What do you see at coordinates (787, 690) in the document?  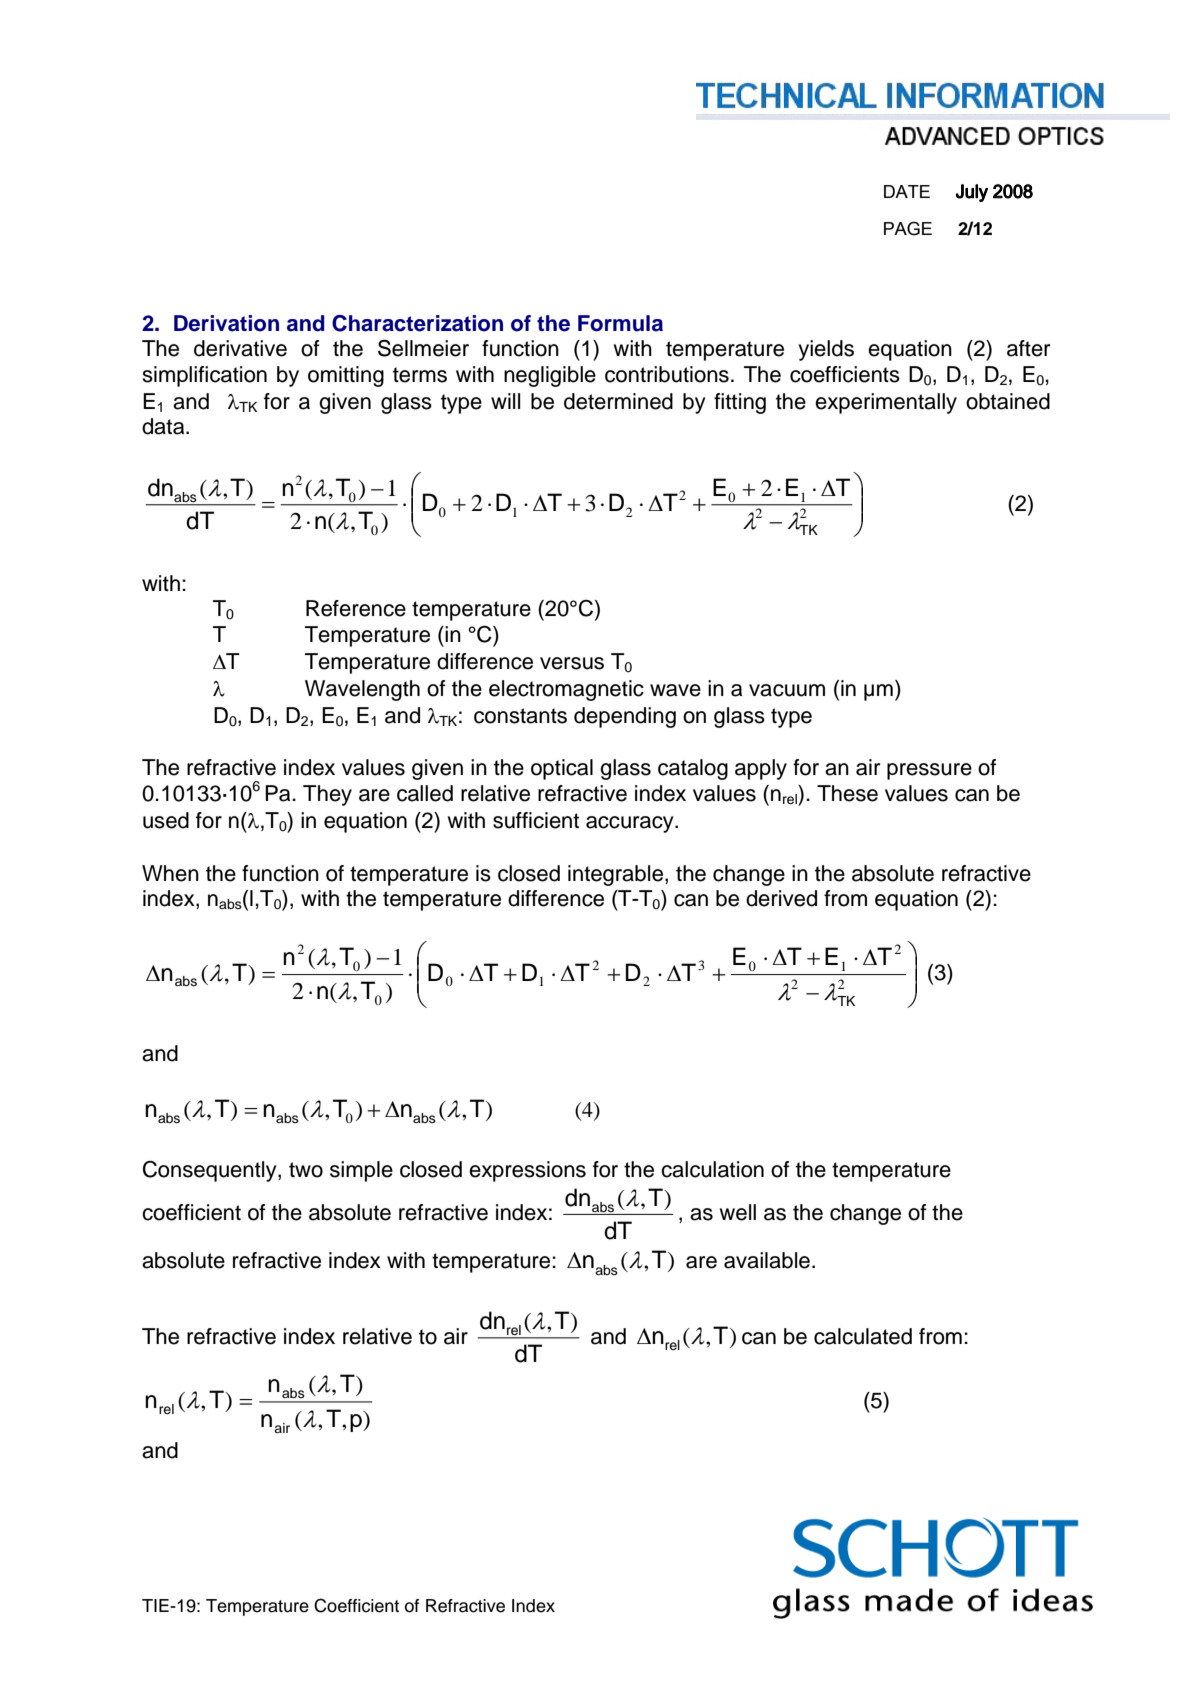 I see `vacuum` at bounding box center [787, 690].
